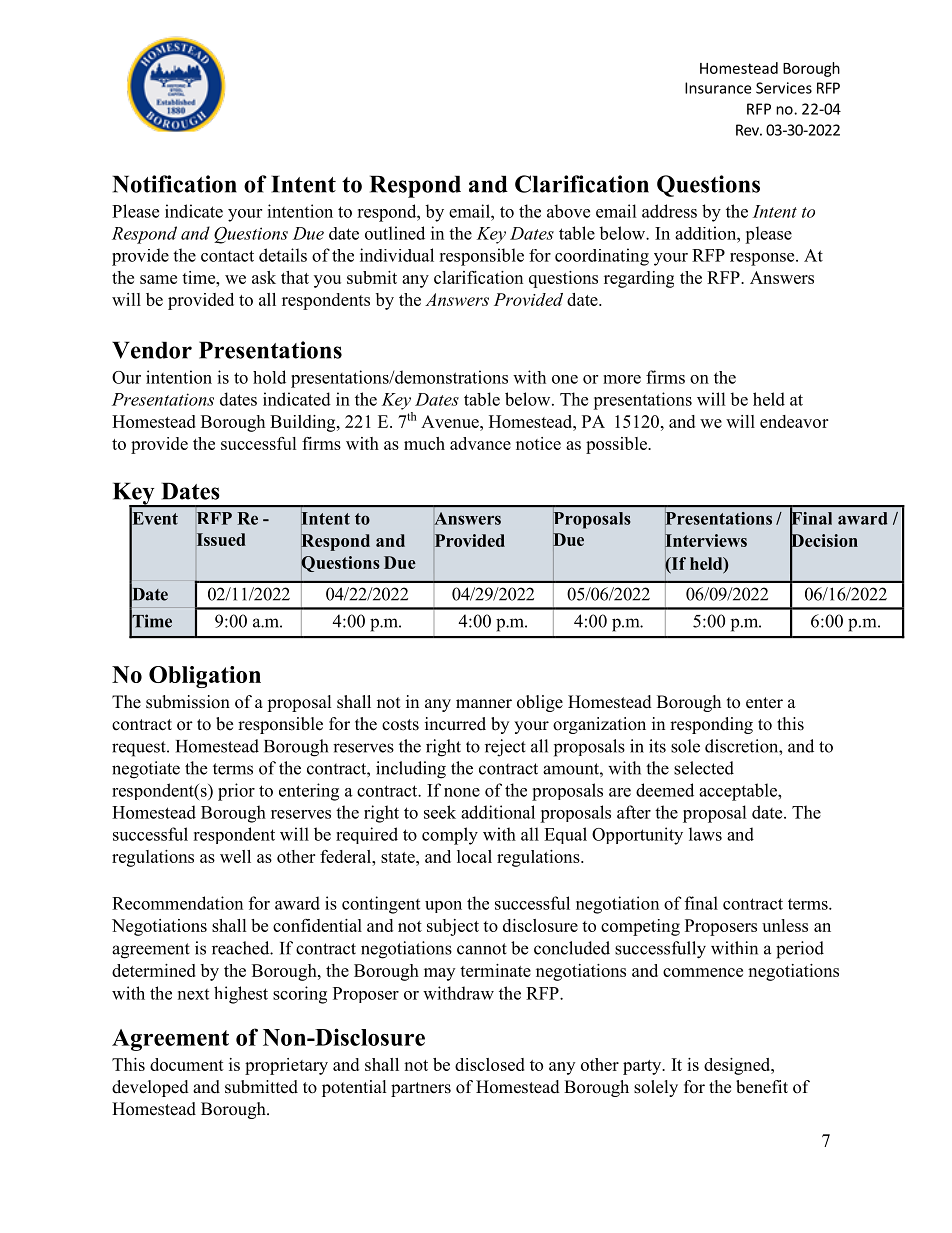 The height and width of the screenshot is (1233, 952). Describe the element at coordinates (187, 1064) in the screenshot. I see `document` at that location.
